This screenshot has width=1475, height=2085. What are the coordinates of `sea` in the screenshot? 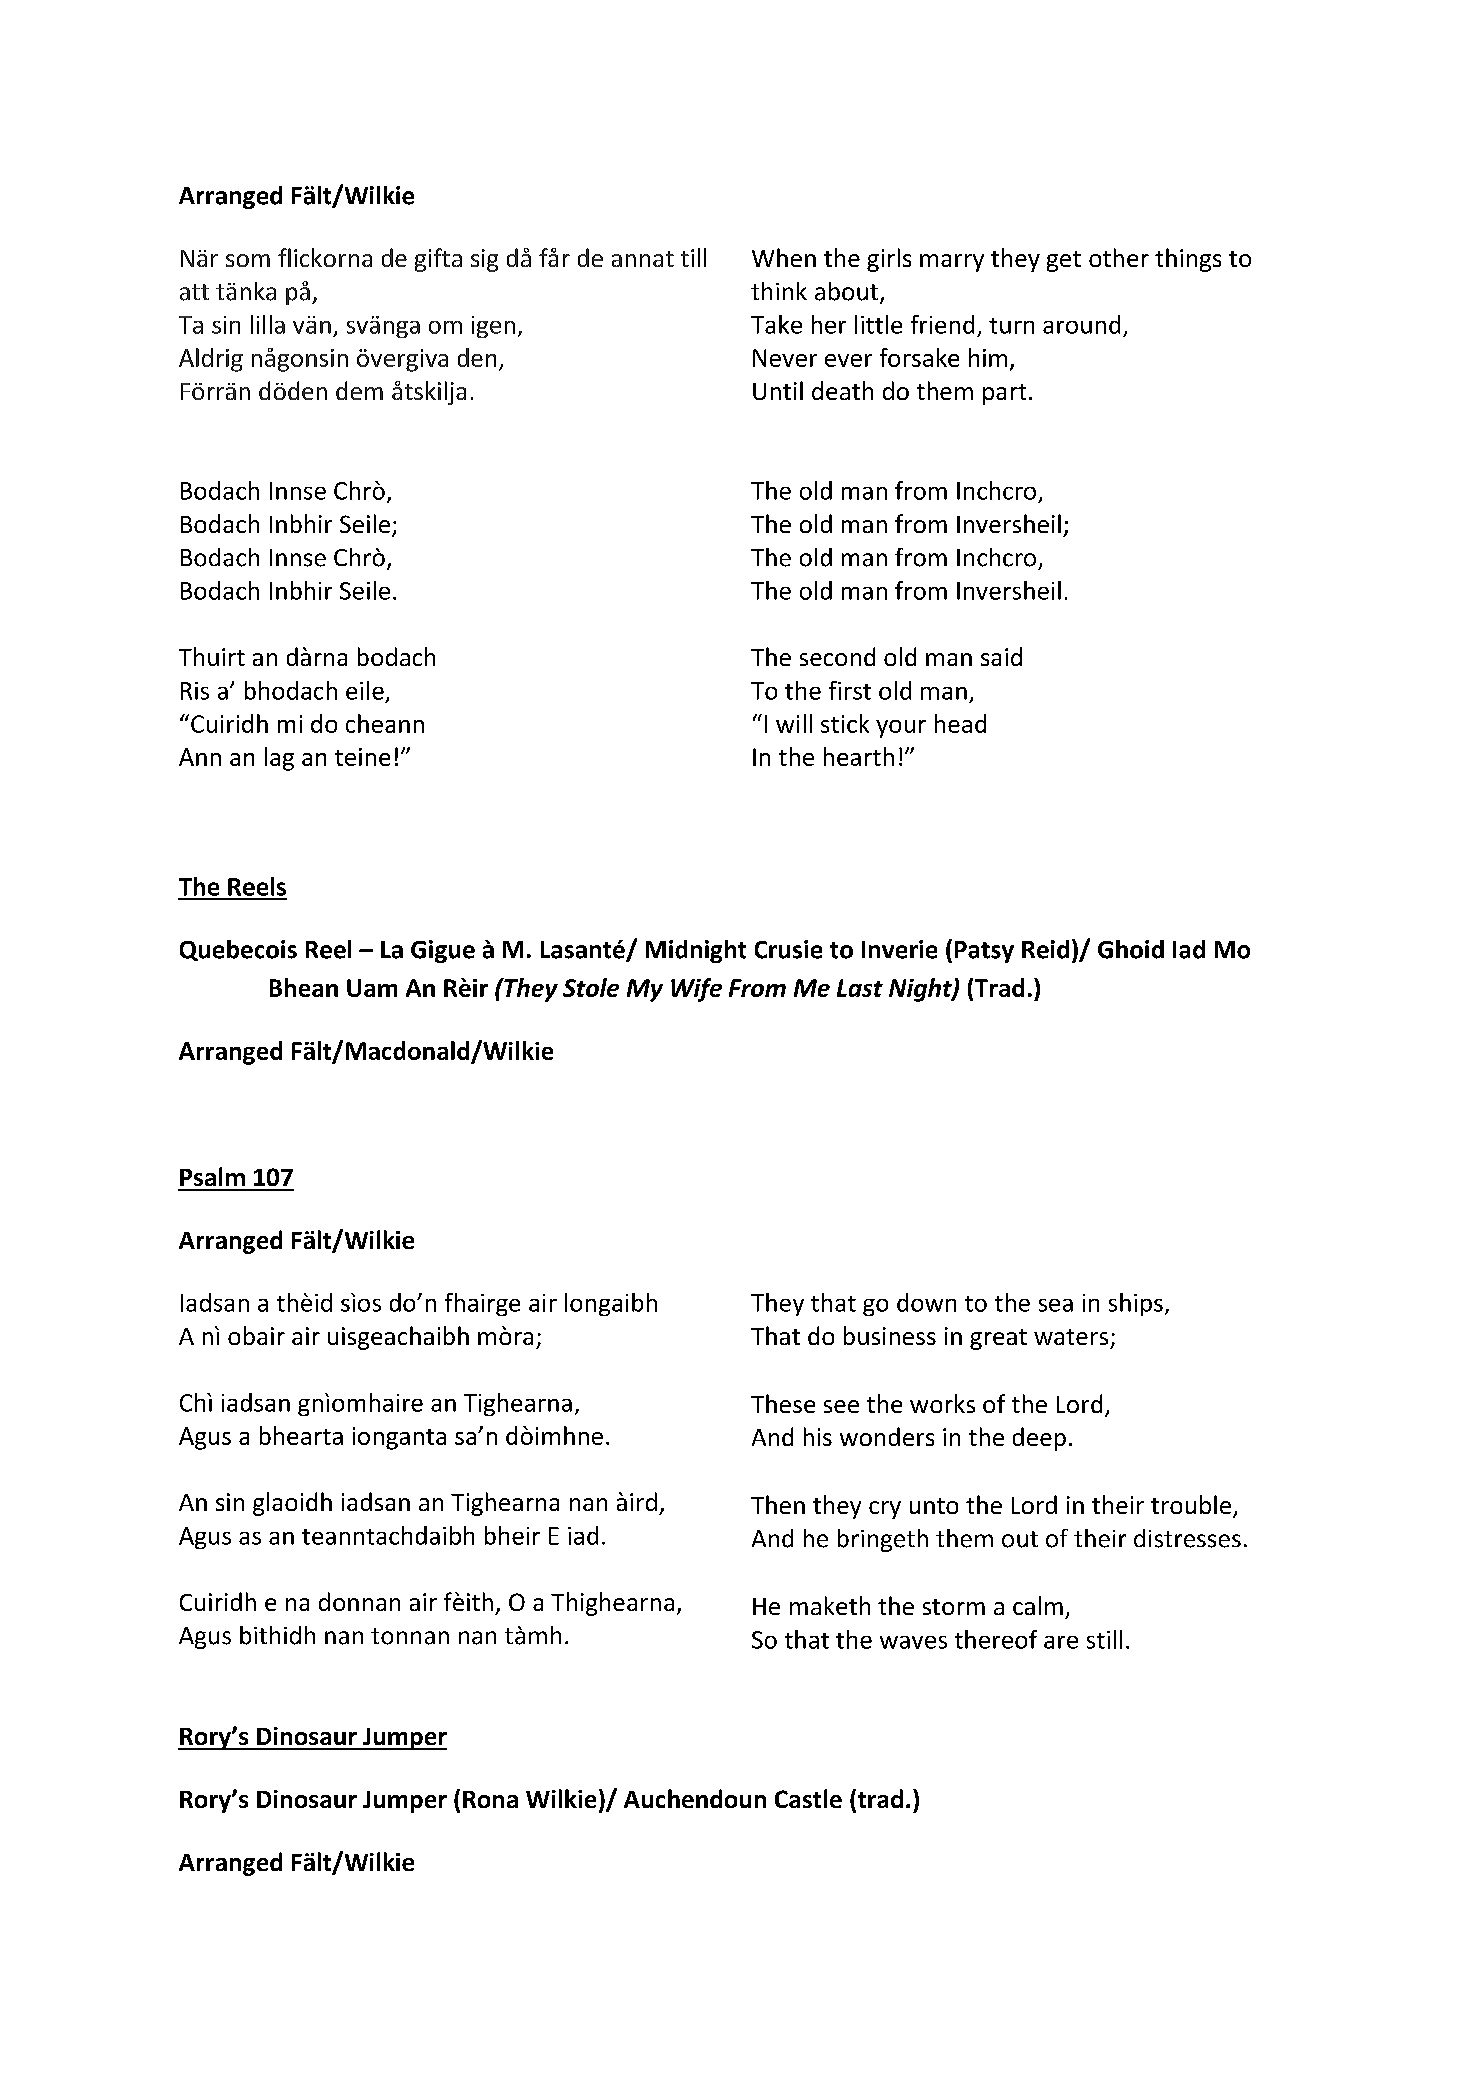 It's located at (1056, 1305).
